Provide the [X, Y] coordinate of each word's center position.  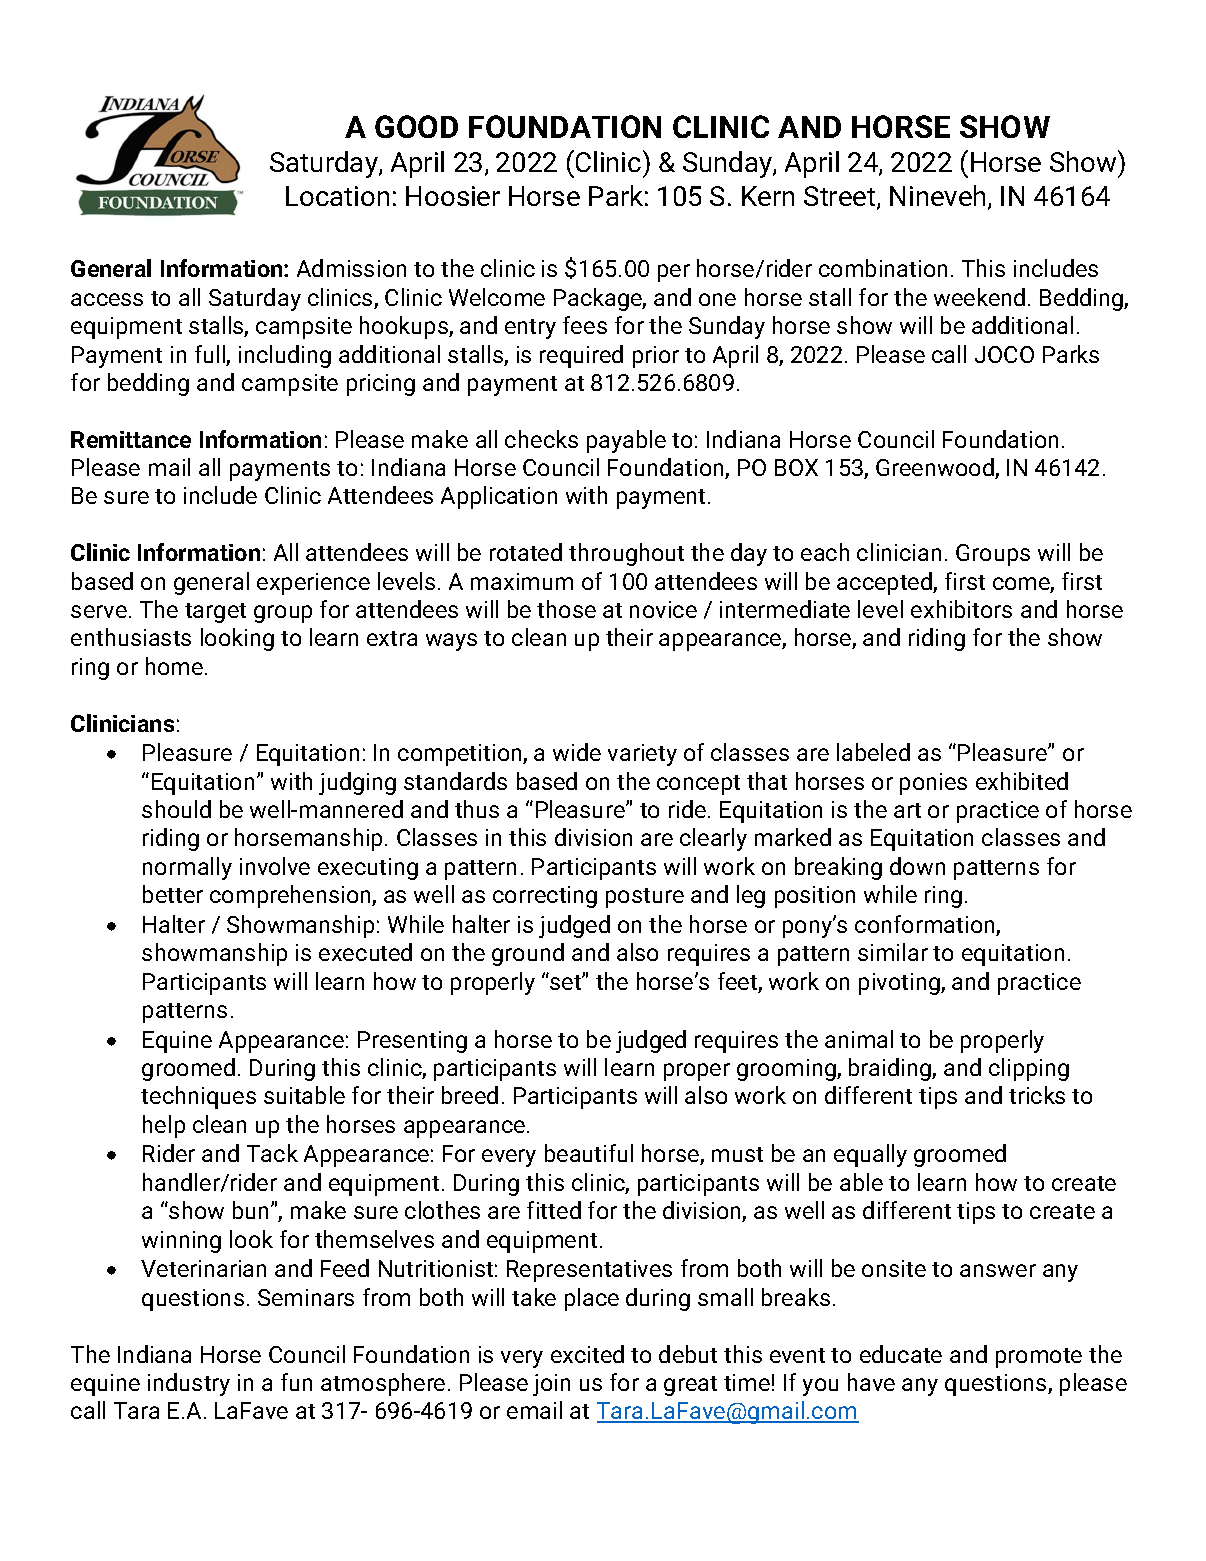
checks [541, 439]
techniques [198, 1097]
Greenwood [936, 468]
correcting [545, 897]
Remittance [131, 439]
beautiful [589, 1153]
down [917, 866]
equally [870, 1155]
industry [189, 1384]
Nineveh [937, 195]
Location [337, 196]
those [566, 609]
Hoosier [453, 196]
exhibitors [961, 609]
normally [187, 868]
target [215, 613]
